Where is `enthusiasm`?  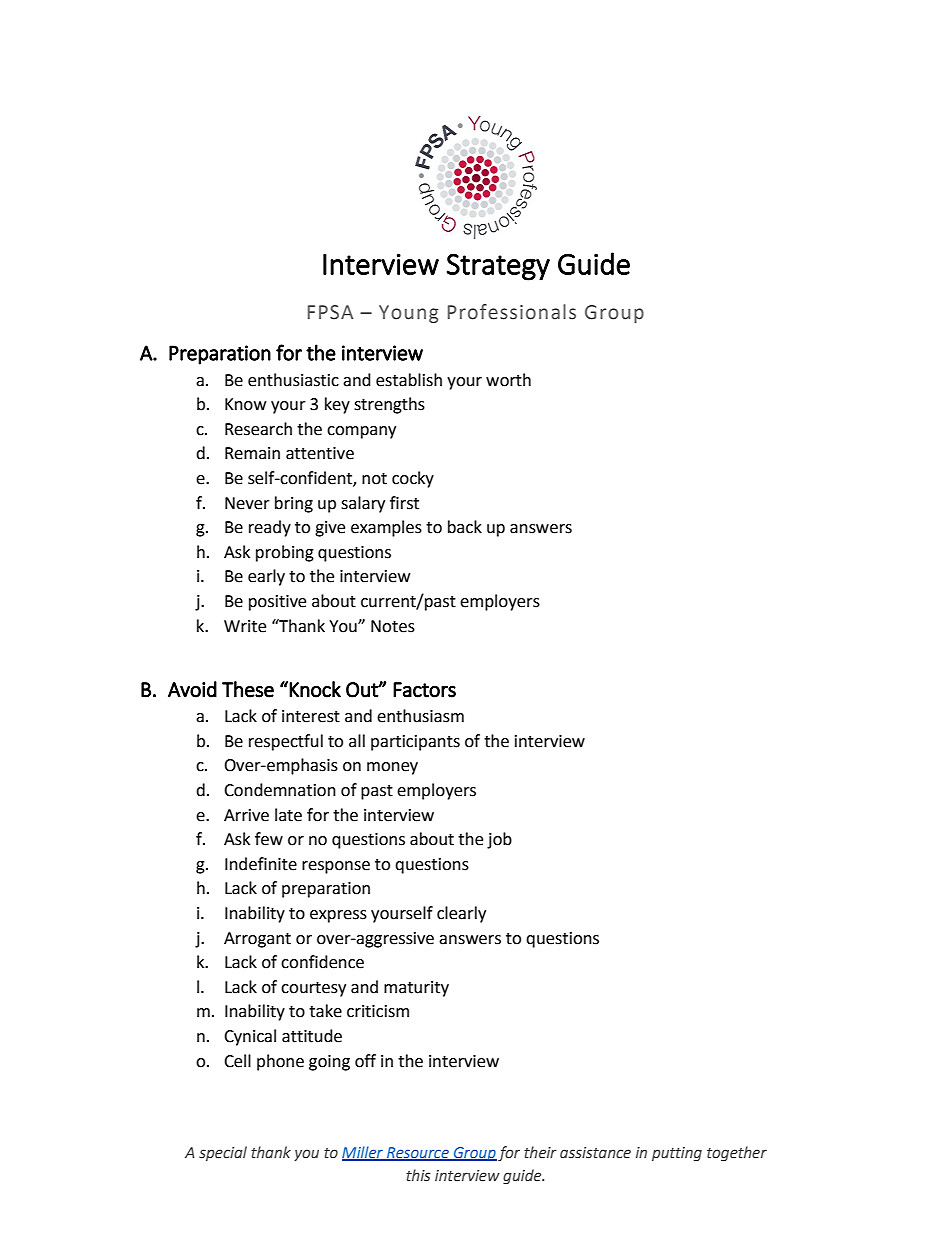 enthusiasm is located at coordinates (420, 716).
